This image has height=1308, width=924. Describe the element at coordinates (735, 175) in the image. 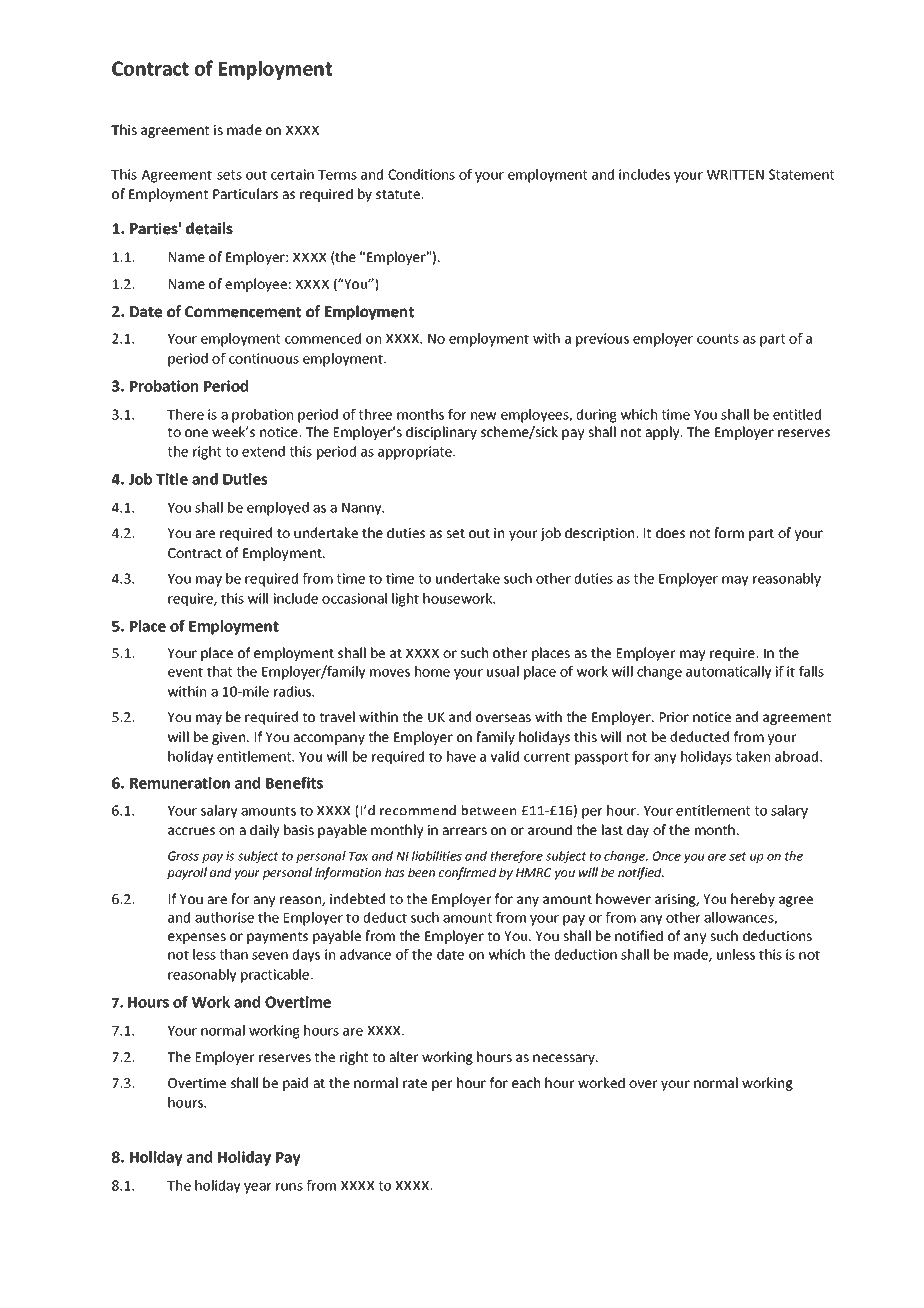

I see `WRITTEN` at that location.
